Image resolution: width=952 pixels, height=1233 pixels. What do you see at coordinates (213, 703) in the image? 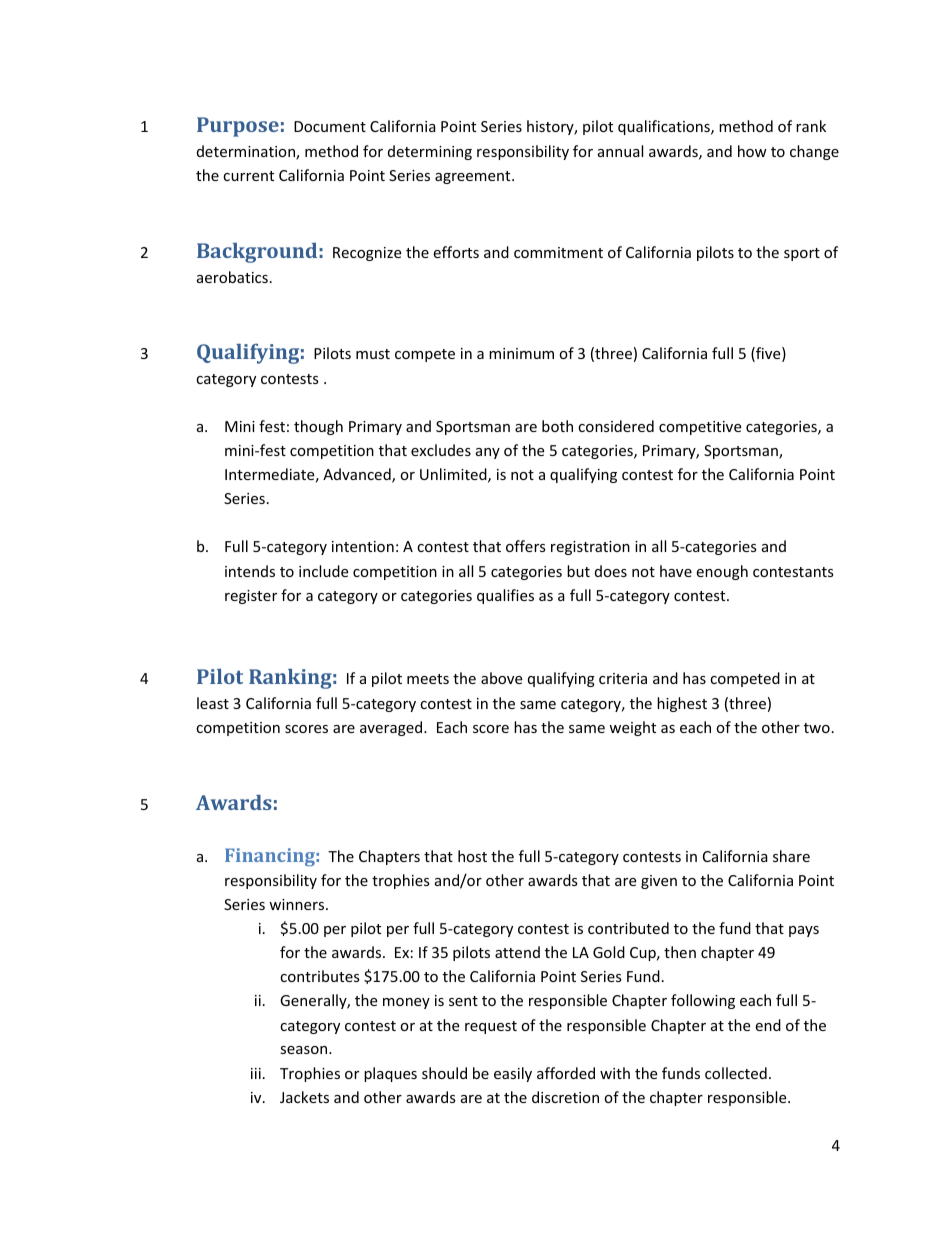
I see `least` at bounding box center [213, 703].
